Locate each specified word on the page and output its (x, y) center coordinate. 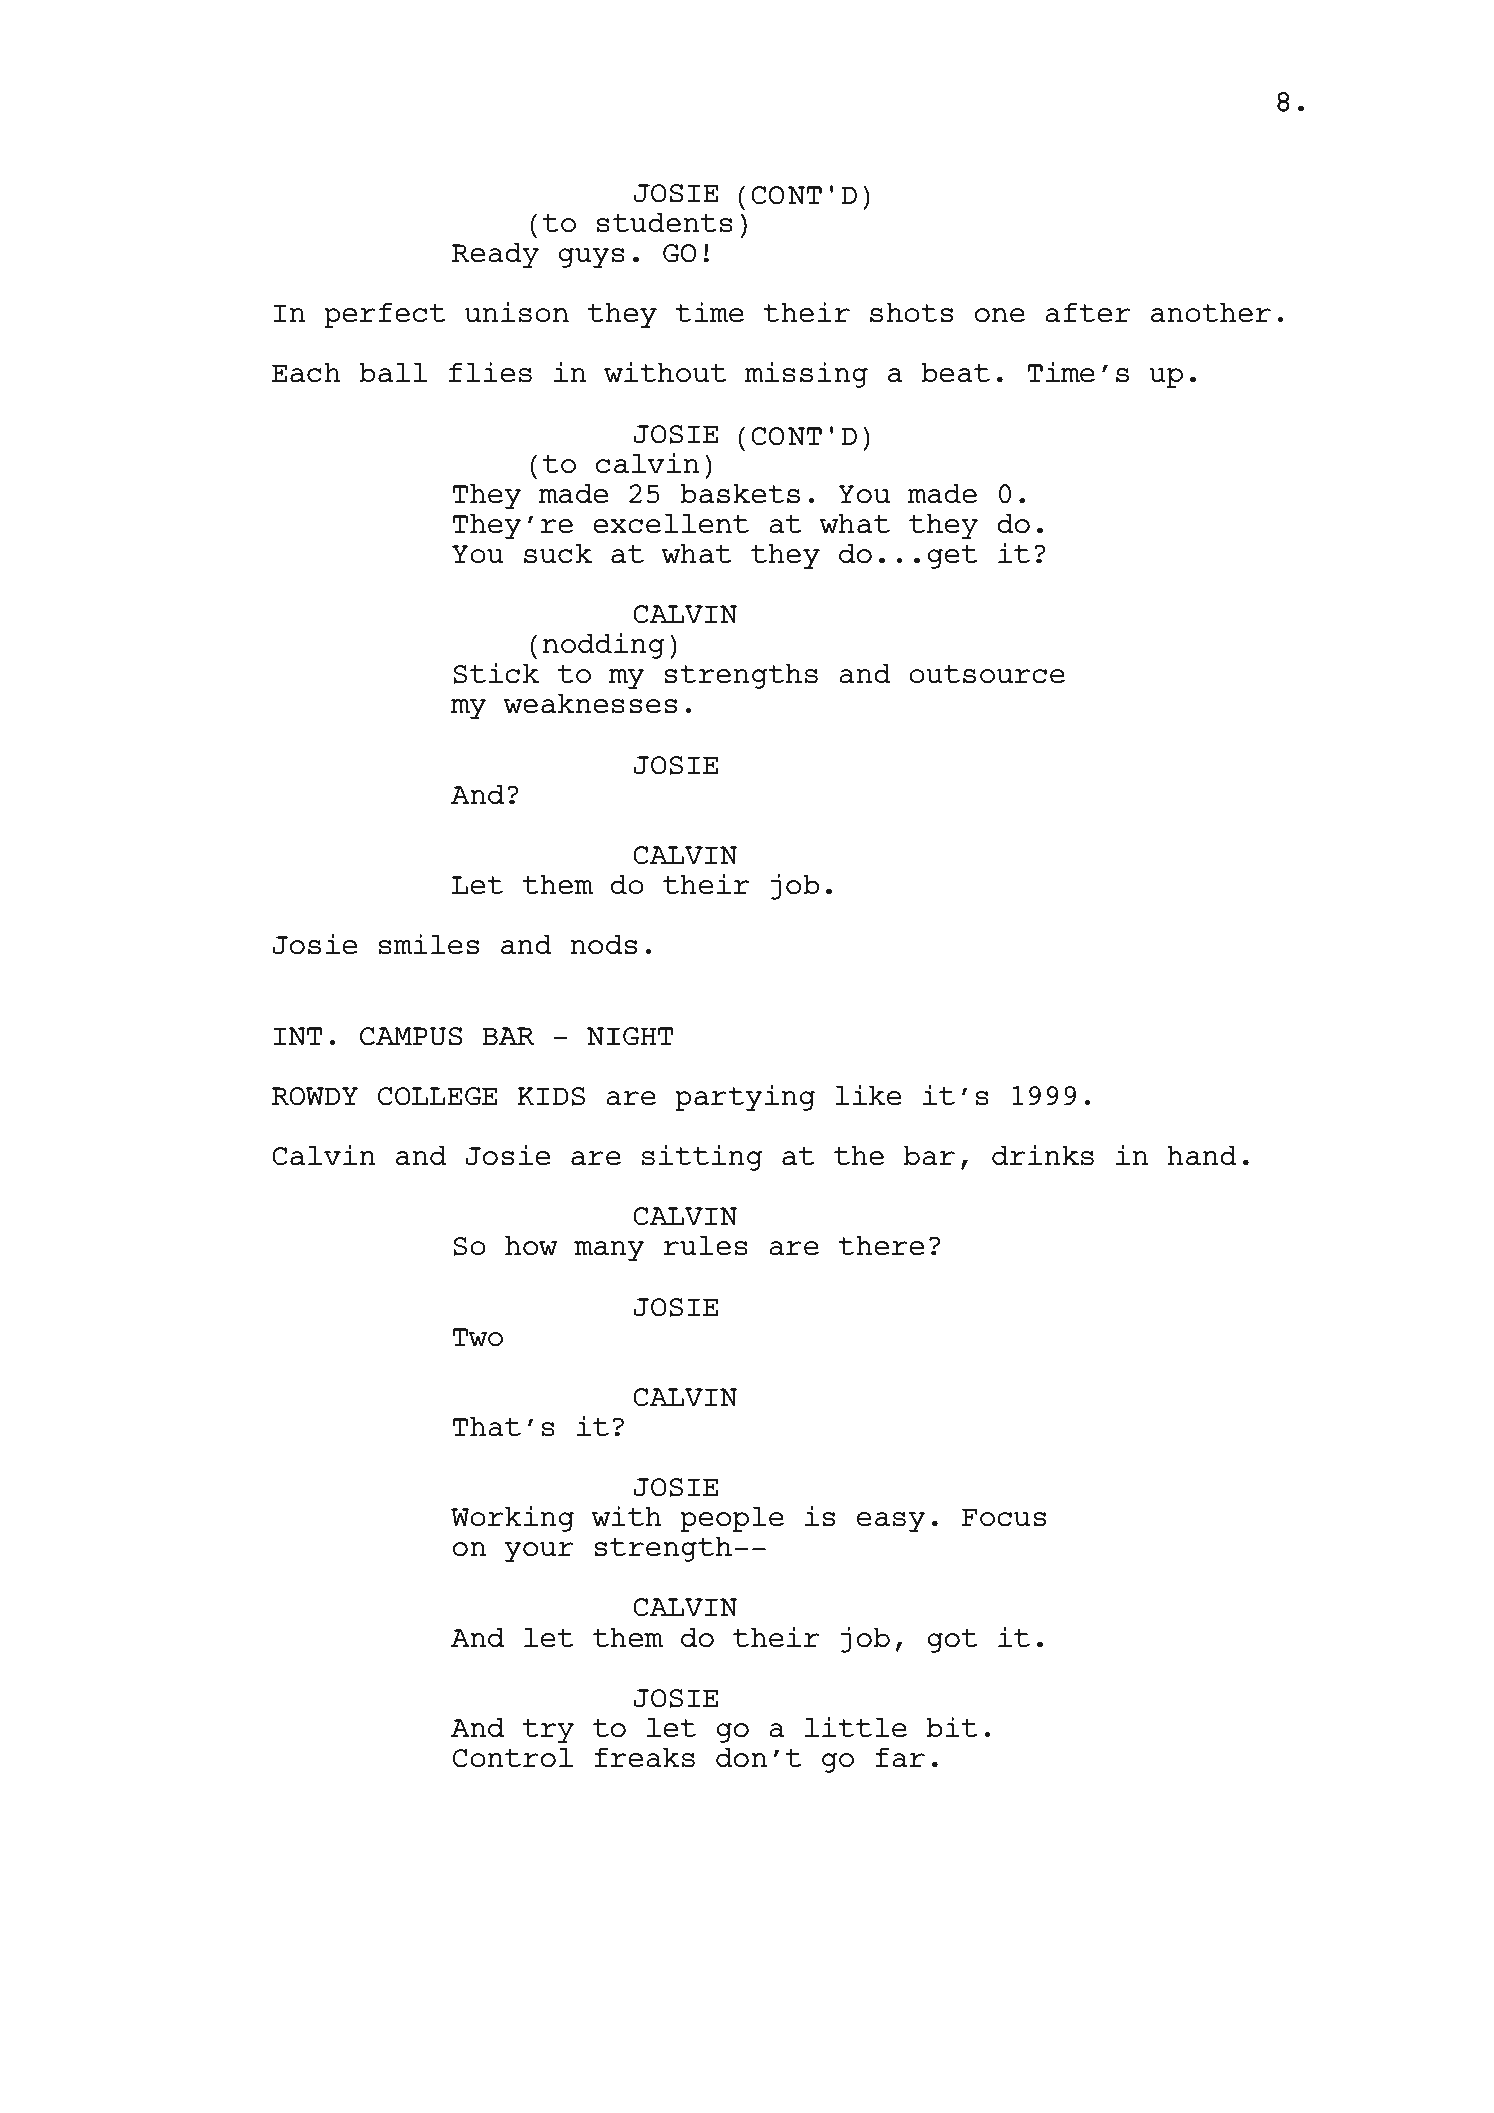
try (548, 1731)
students (665, 222)
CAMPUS (411, 1036)
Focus (1004, 1517)
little (856, 1727)
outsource (987, 674)
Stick (496, 673)
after (1088, 312)
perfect (385, 315)
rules (705, 1245)
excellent (671, 523)
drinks (1043, 1155)
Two (478, 1337)
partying (745, 1097)
